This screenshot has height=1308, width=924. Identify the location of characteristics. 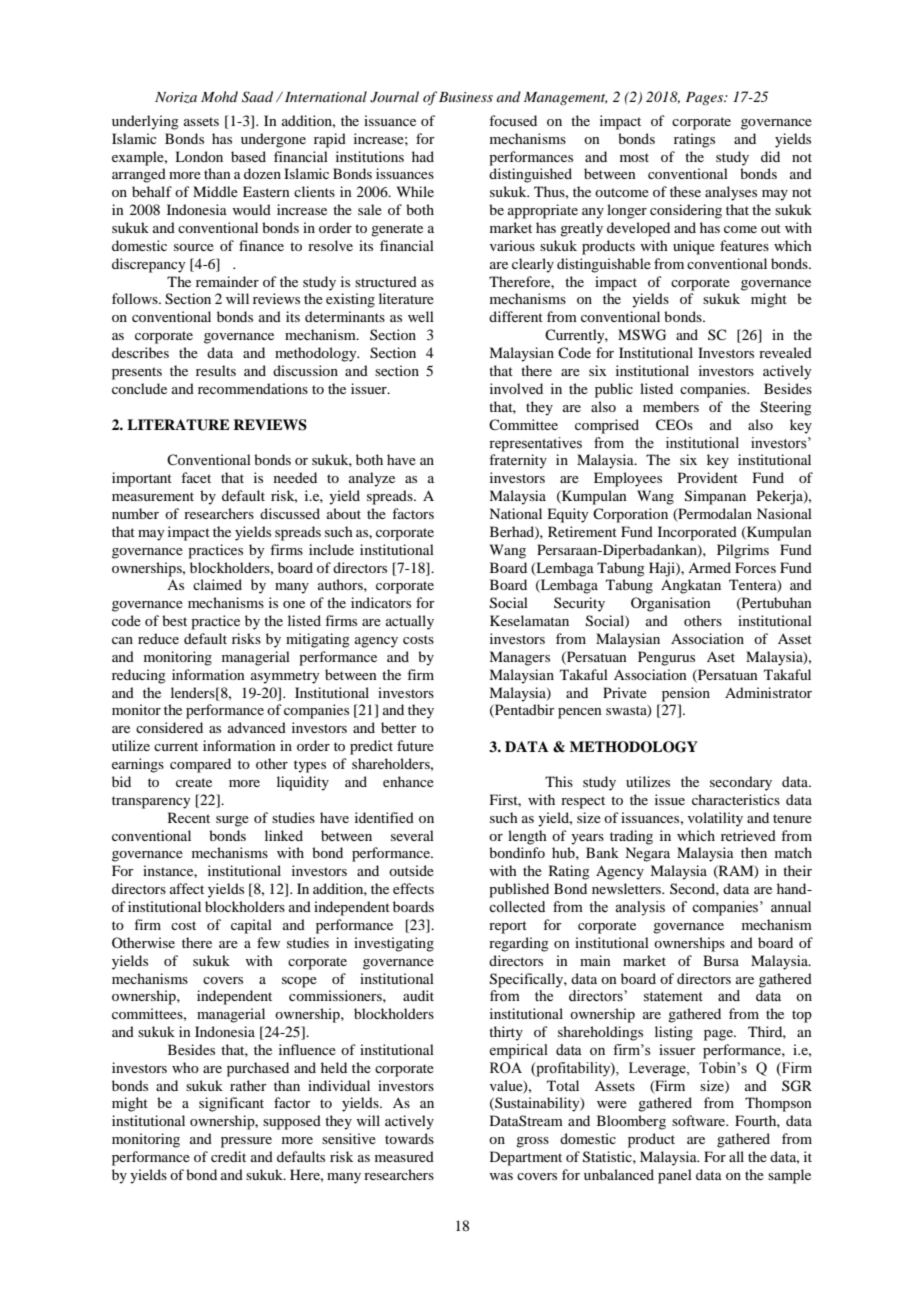
(736, 799).
